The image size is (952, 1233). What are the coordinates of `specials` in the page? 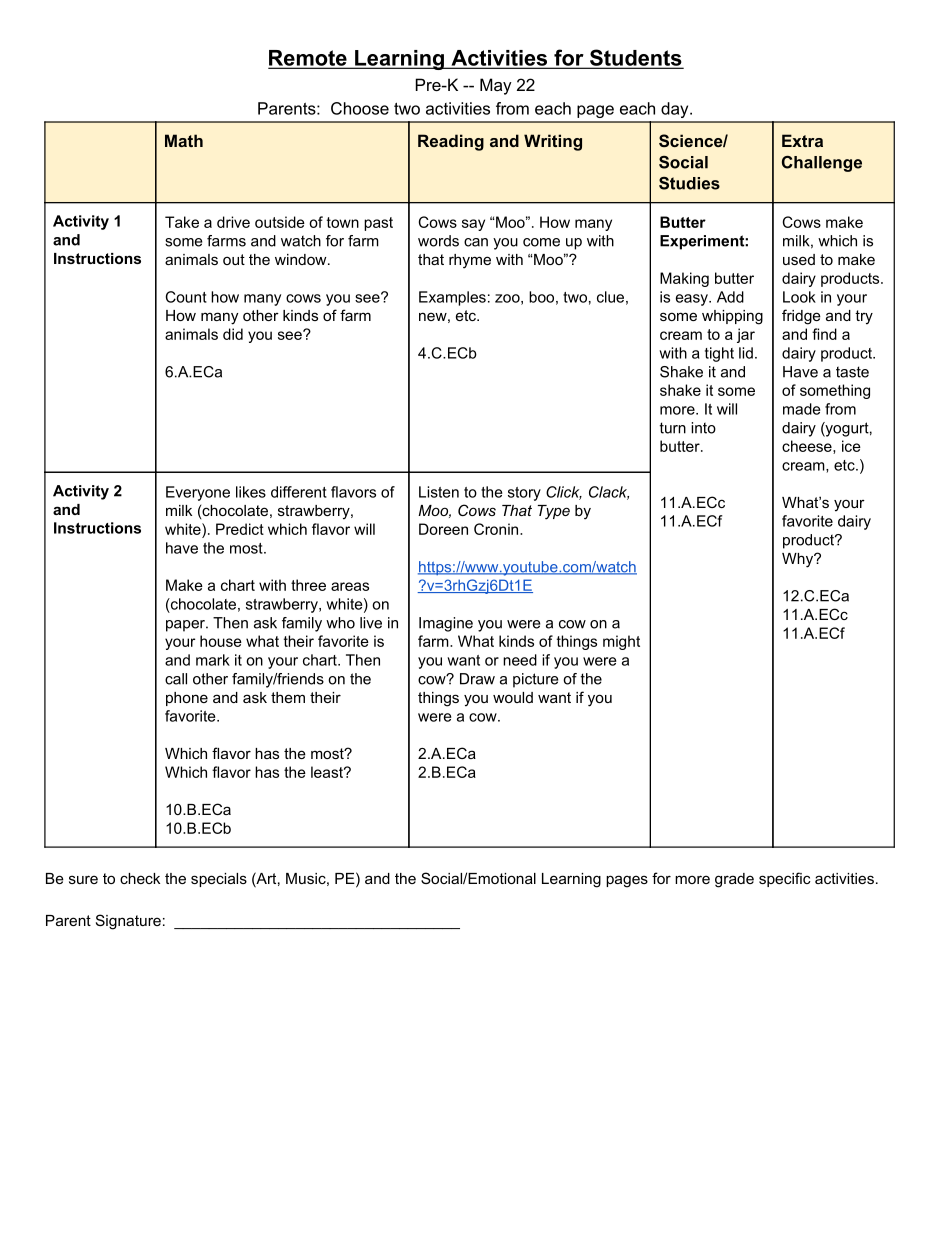 It's located at (219, 880).
